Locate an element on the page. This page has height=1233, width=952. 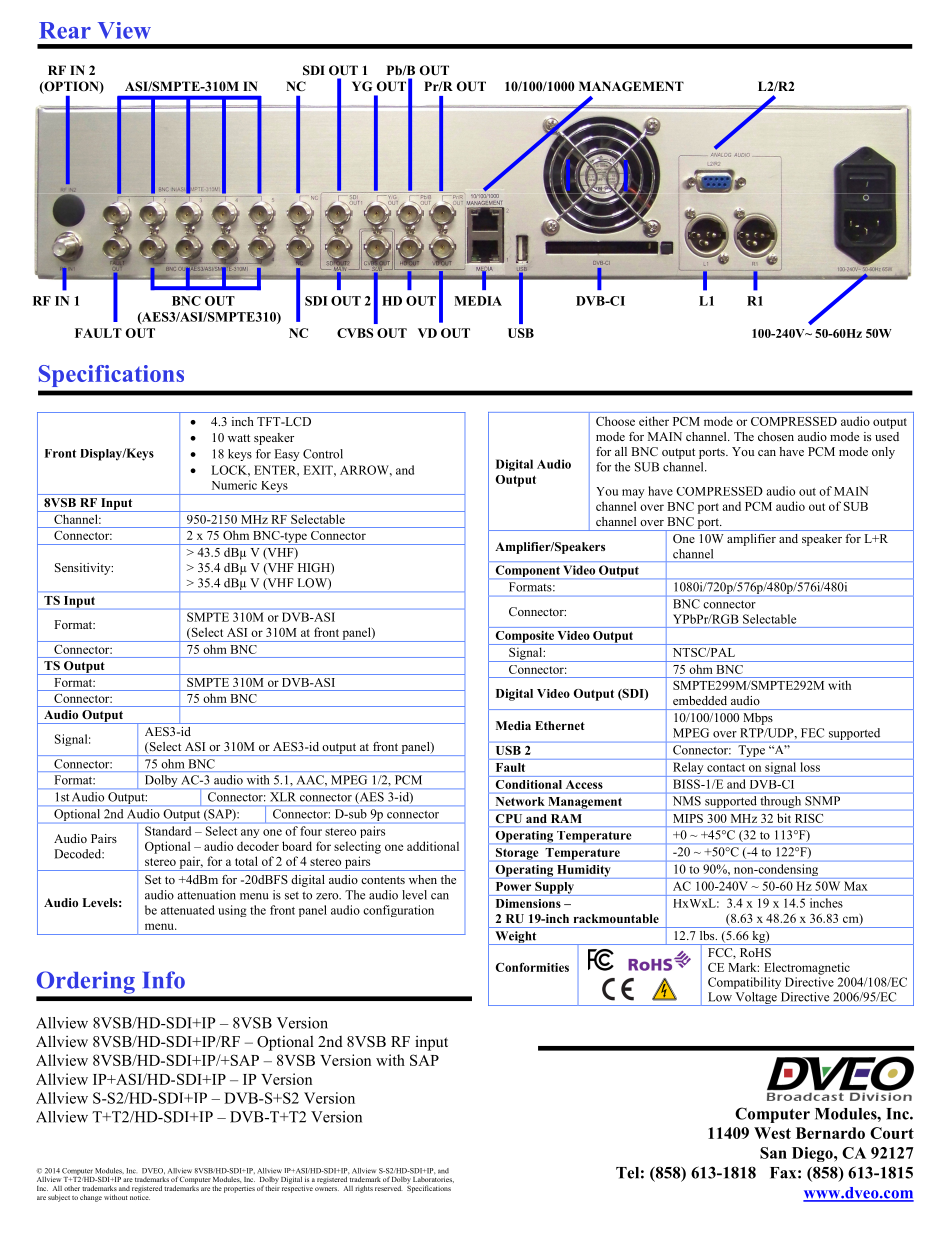
Composite is located at coordinates (524, 638).
